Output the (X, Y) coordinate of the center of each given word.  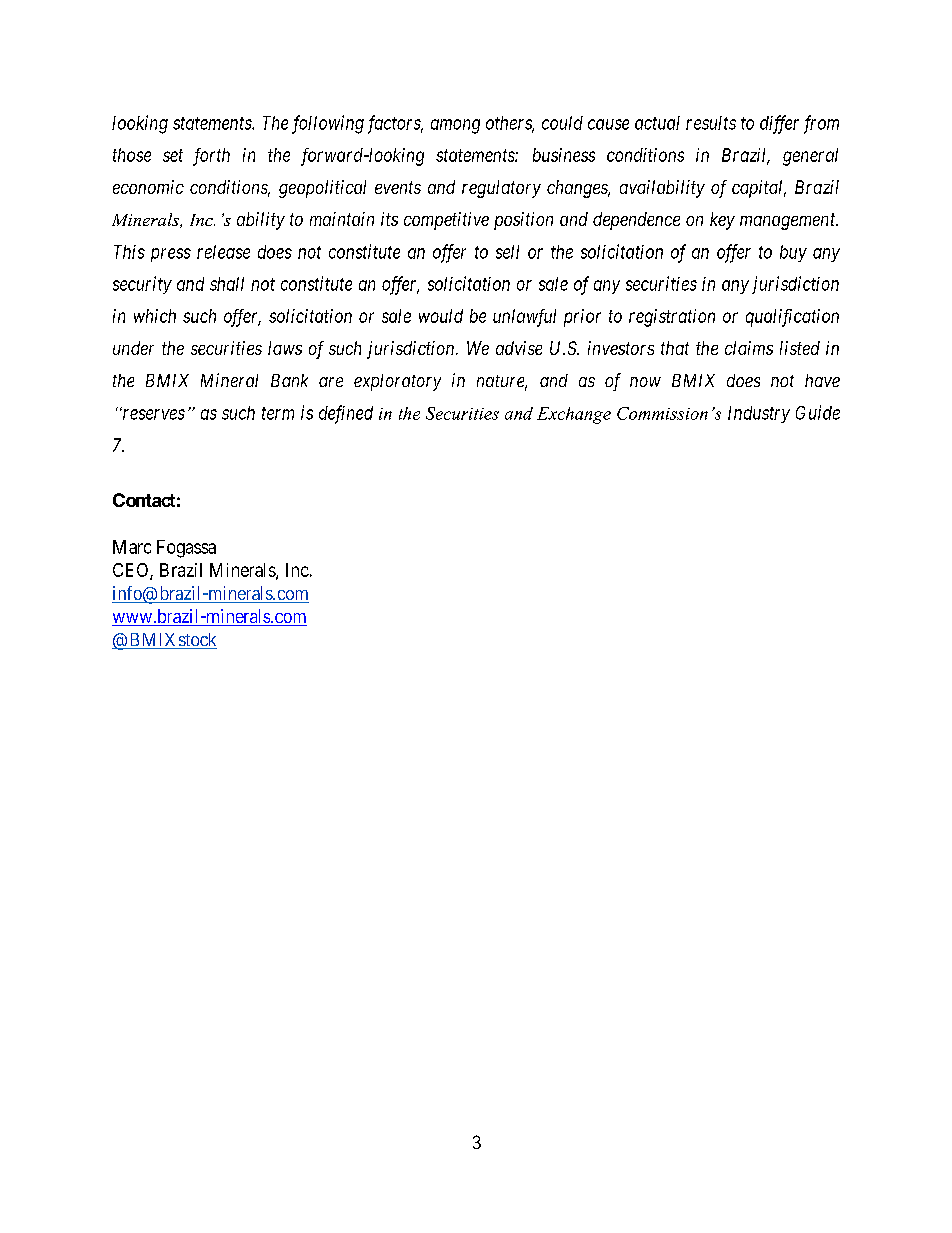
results (711, 123)
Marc (132, 547)
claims (749, 348)
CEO (132, 571)
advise (519, 348)
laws (285, 348)
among (455, 126)
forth (211, 157)
